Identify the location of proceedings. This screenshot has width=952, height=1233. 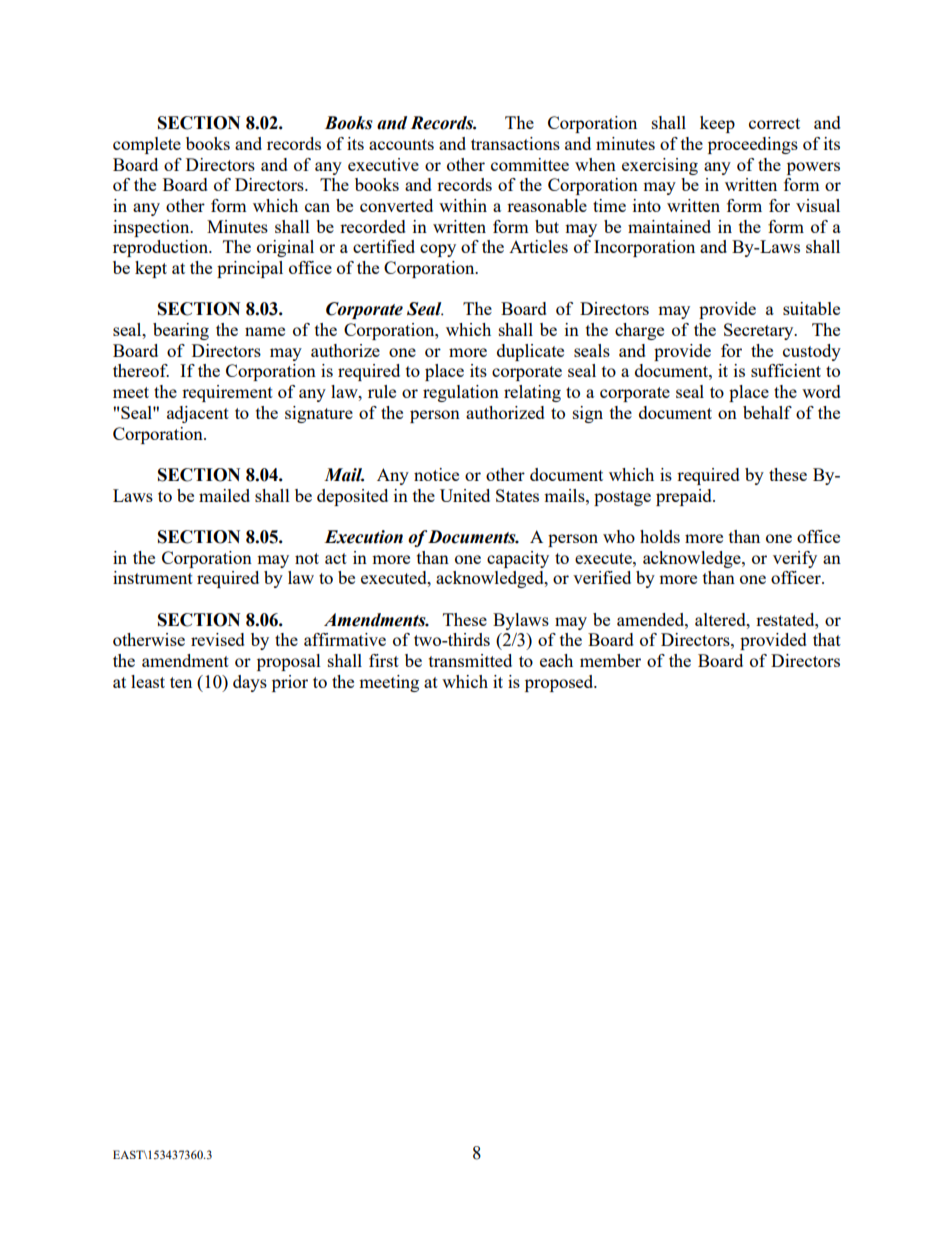
(753, 145).
